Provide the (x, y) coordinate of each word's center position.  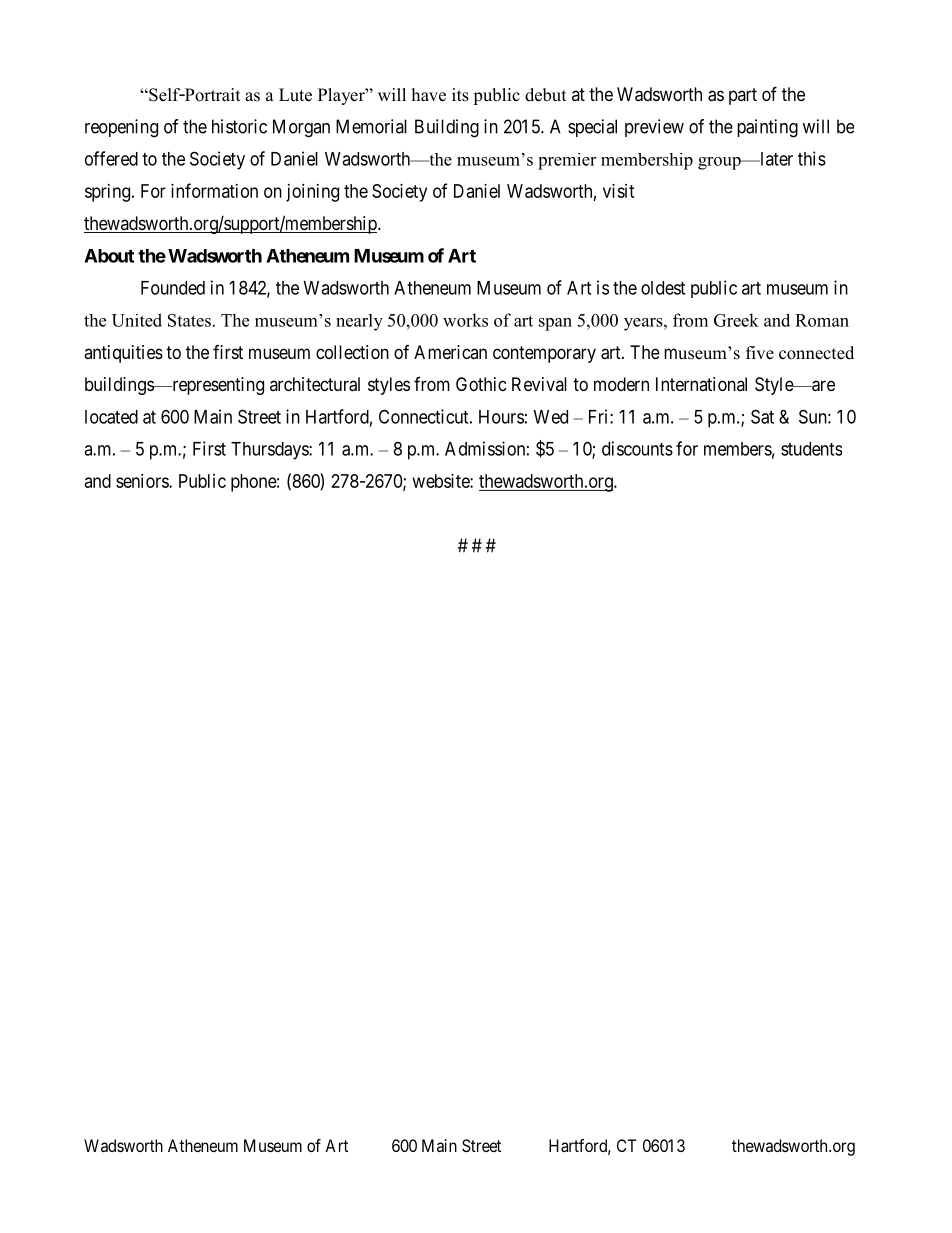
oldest (663, 288)
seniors (143, 481)
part (743, 96)
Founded (173, 288)
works (465, 320)
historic (239, 126)
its (460, 95)
